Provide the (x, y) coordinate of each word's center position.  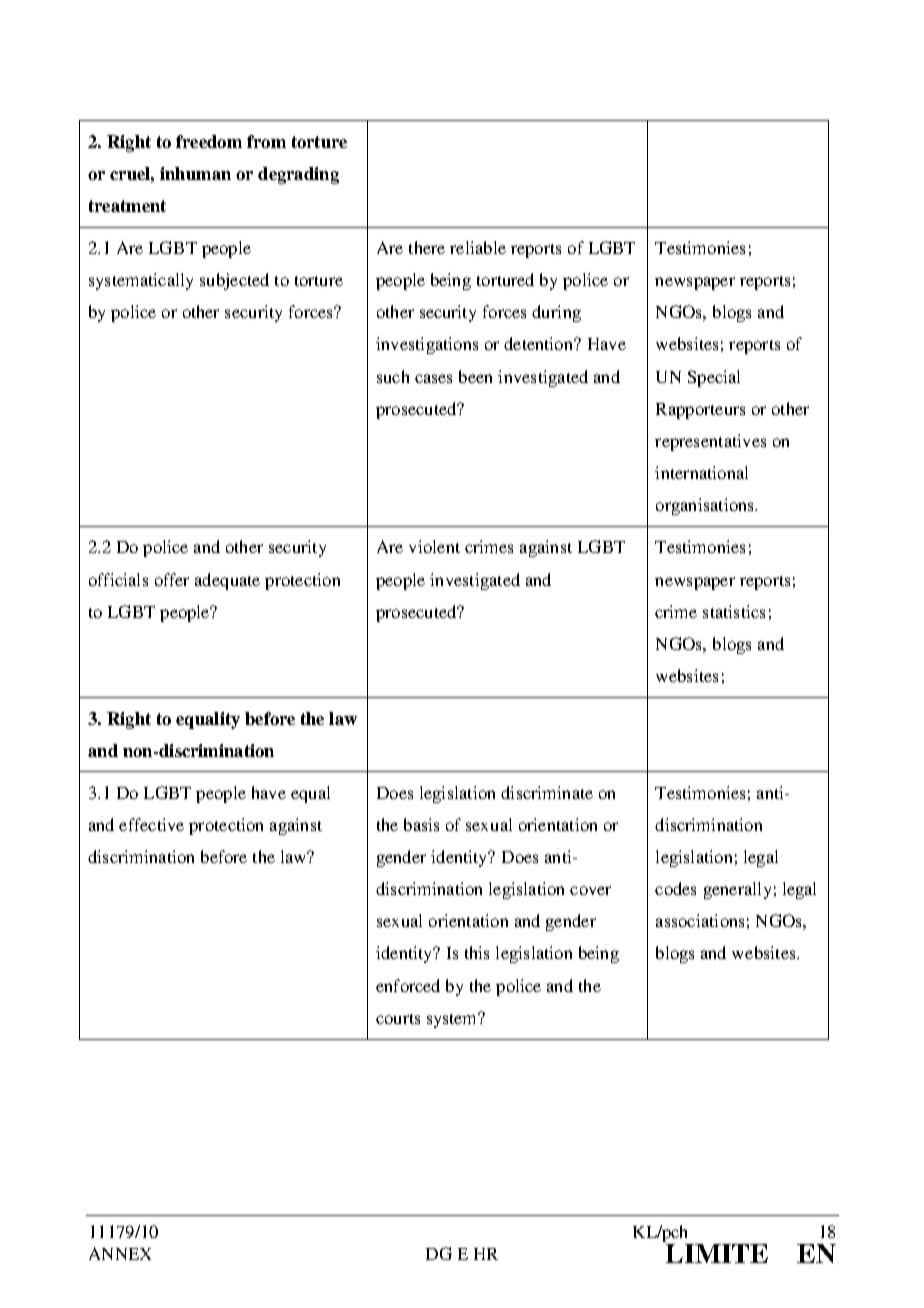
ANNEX (120, 1253)
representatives (710, 442)
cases (433, 378)
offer (172, 579)
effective (151, 824)
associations (700, 920)
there (427, 247)
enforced (408, 985)
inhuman (195, 173)
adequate (227, 581)
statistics (734, 611)
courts (398, 1019)
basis (421, 824)
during (556, 313)
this (477, 952)
